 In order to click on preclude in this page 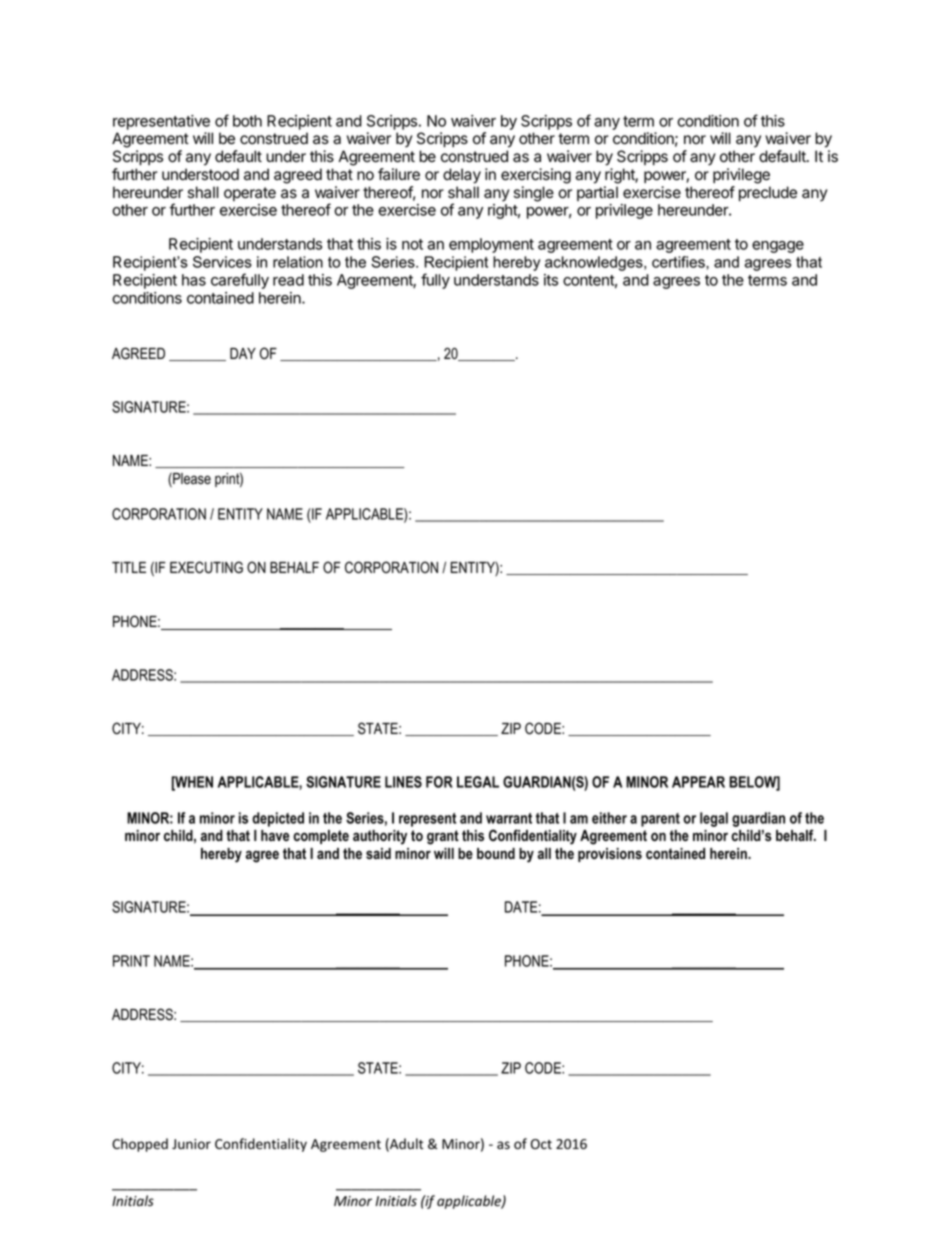, I will do `click(768, 194)`.
